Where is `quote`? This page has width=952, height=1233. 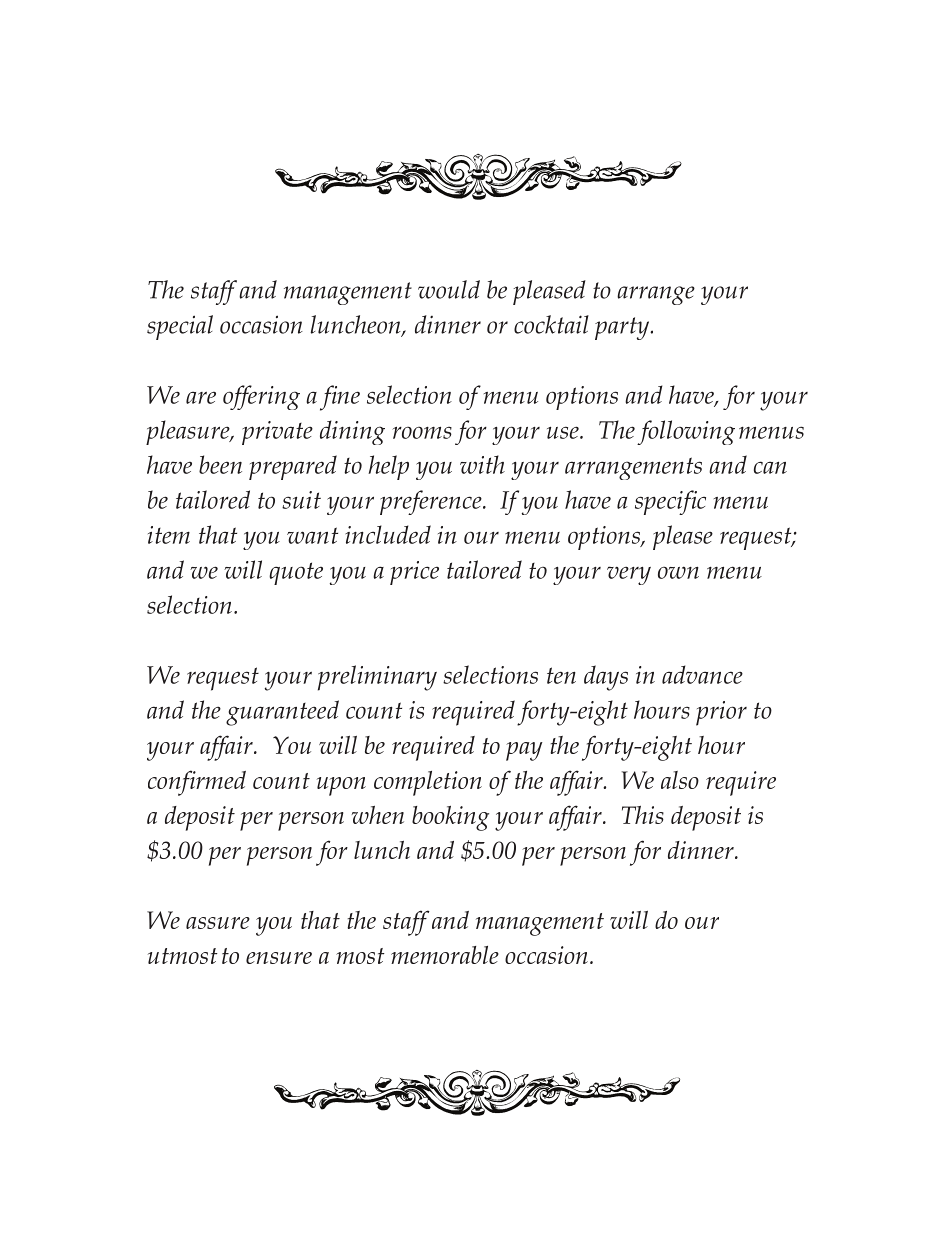 quote is located at coordinates (296, 573).
